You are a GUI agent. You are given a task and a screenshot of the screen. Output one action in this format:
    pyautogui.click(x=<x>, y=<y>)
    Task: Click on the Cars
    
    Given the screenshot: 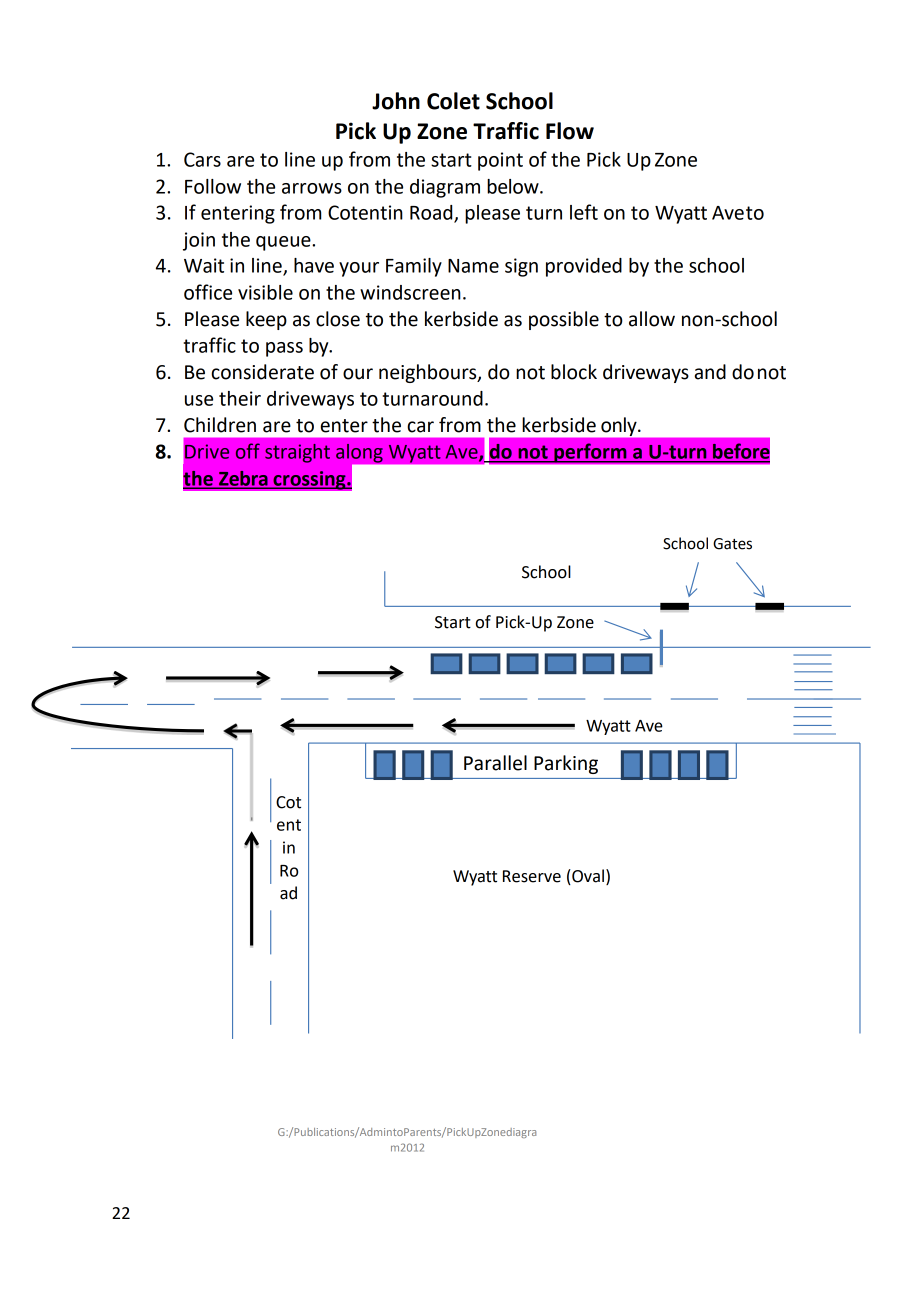 What is the action you would take?
    pyautogui.click(x=202, y=159)
